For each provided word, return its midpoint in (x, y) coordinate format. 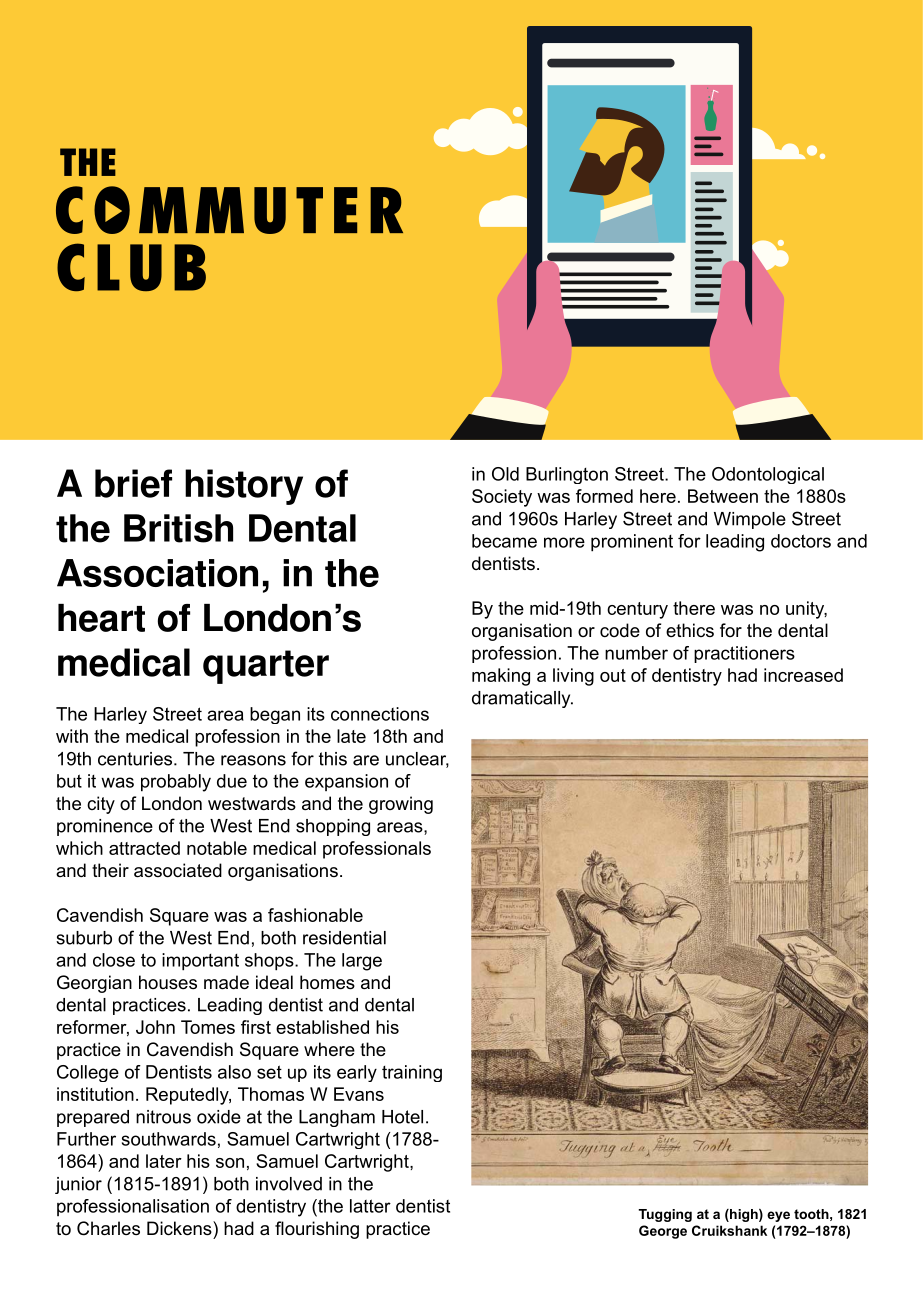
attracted (144, 848)
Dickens (180, 1228)
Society (502, 498)
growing (401, 805)
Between (723, 496)
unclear (417, 760)
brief (133, 483)
